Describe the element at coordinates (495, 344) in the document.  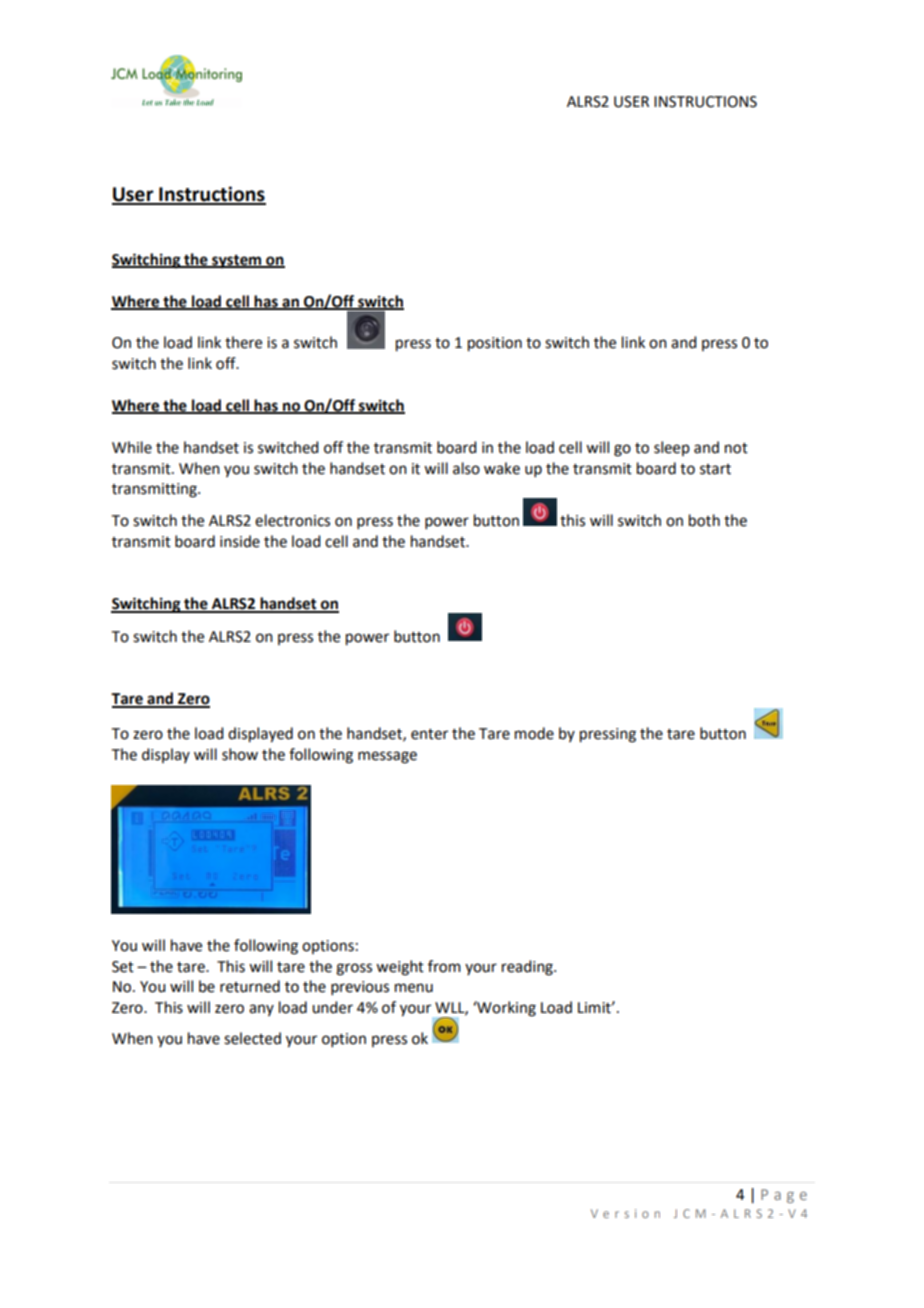
I see `position` at that location.
